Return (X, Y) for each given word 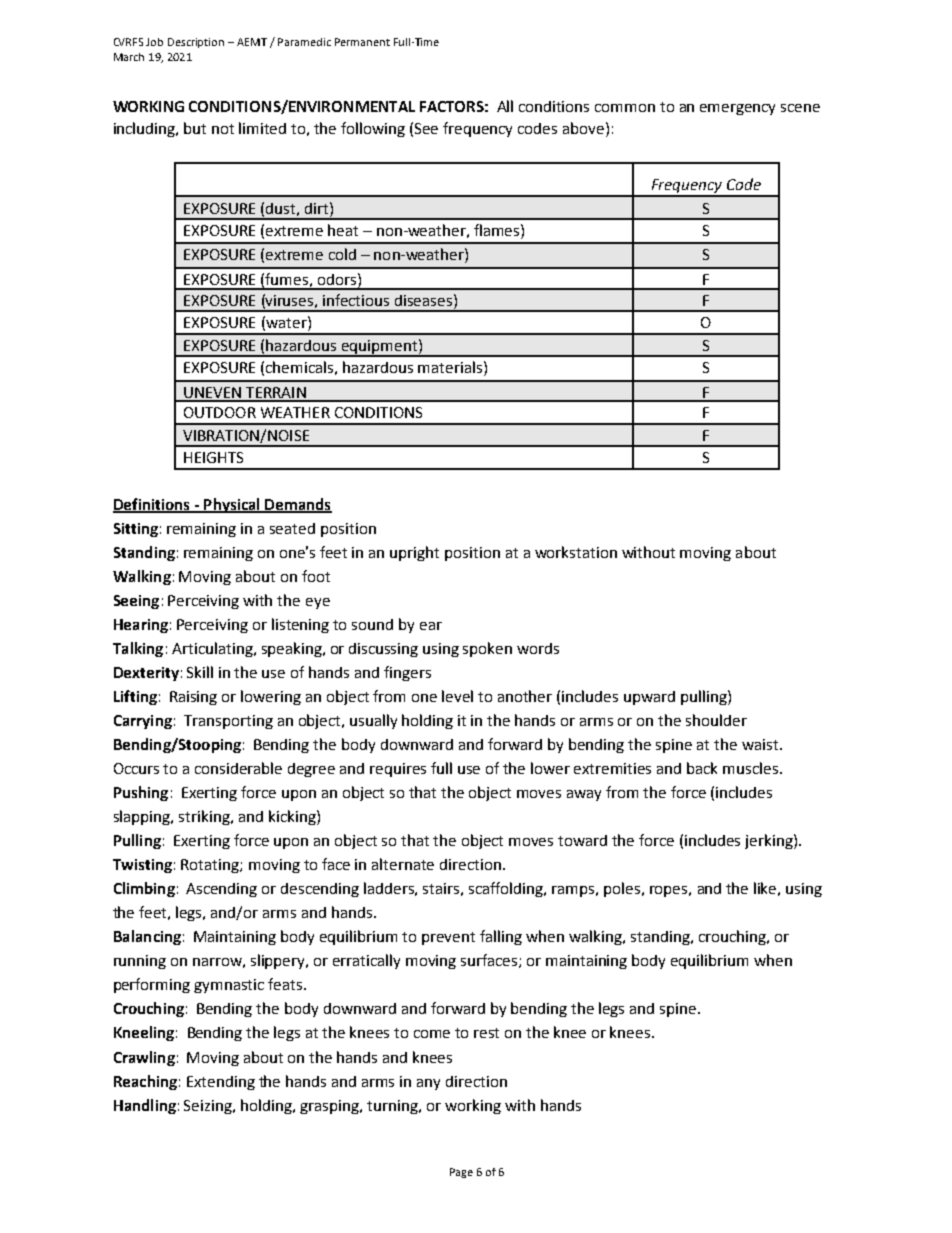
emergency (737, 109)
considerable (238, 768)
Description (196, 43)
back (702, 768)
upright (414, 553)
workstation (576, 552)
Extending (221, 1083)
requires (398, 770)
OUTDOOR (220, 412)
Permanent (362, 42)
